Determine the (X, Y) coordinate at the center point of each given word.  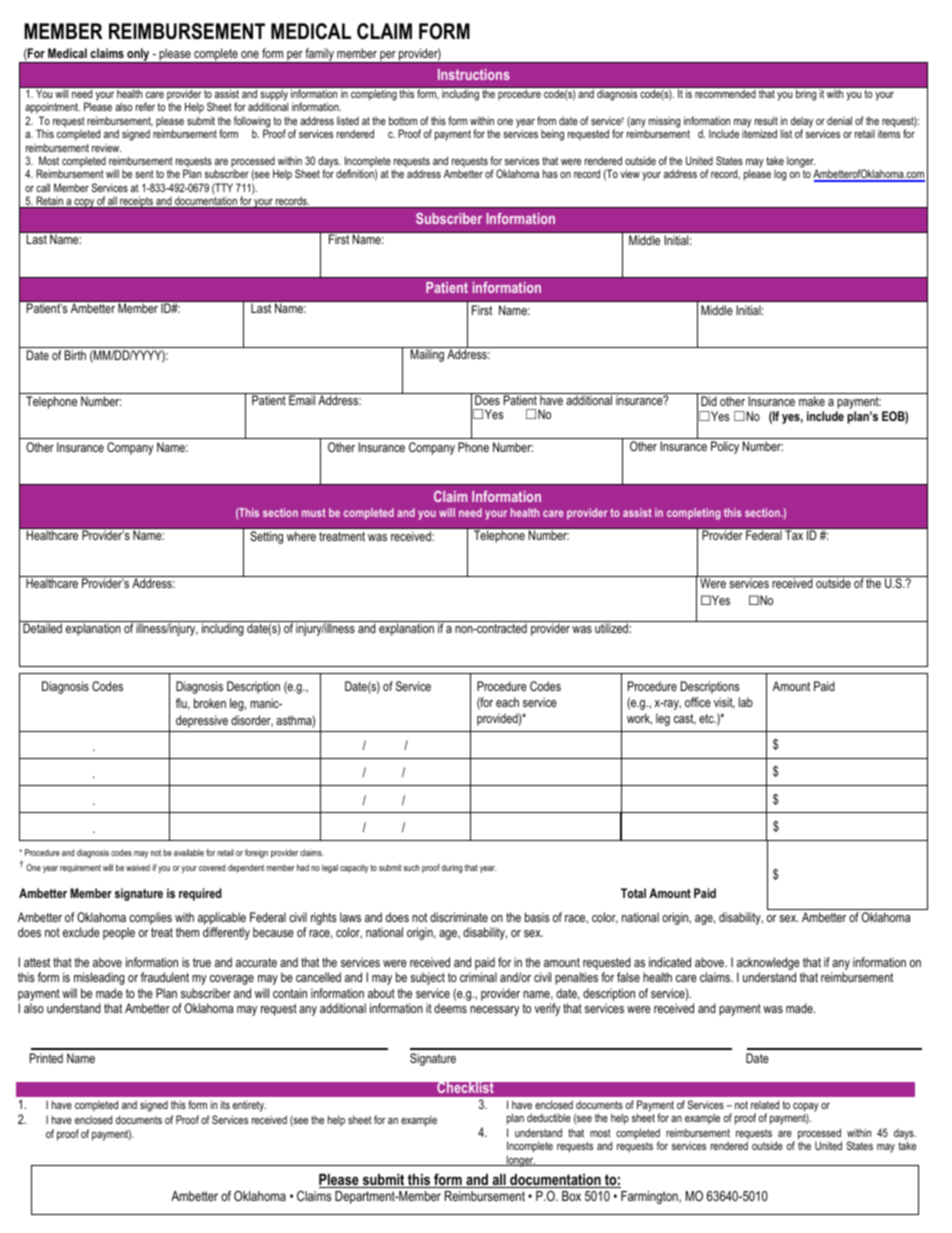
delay (802, 123)
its (225, 1104)
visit (724, 703)
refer (145, 106)
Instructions (474, 74)
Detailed (42, 628)
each (507, 702)
